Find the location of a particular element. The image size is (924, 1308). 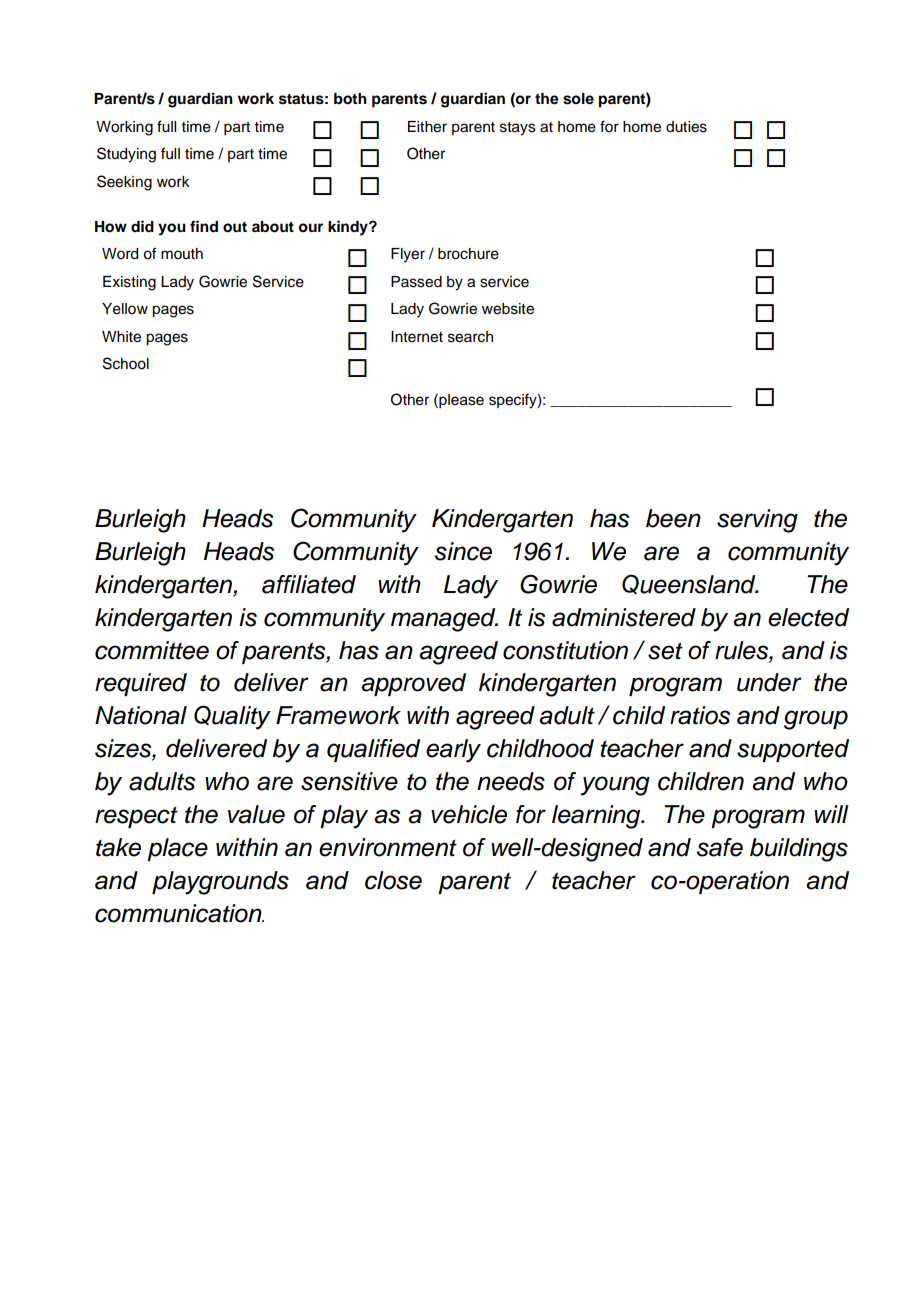

website is located at coordinates (508, 309).
